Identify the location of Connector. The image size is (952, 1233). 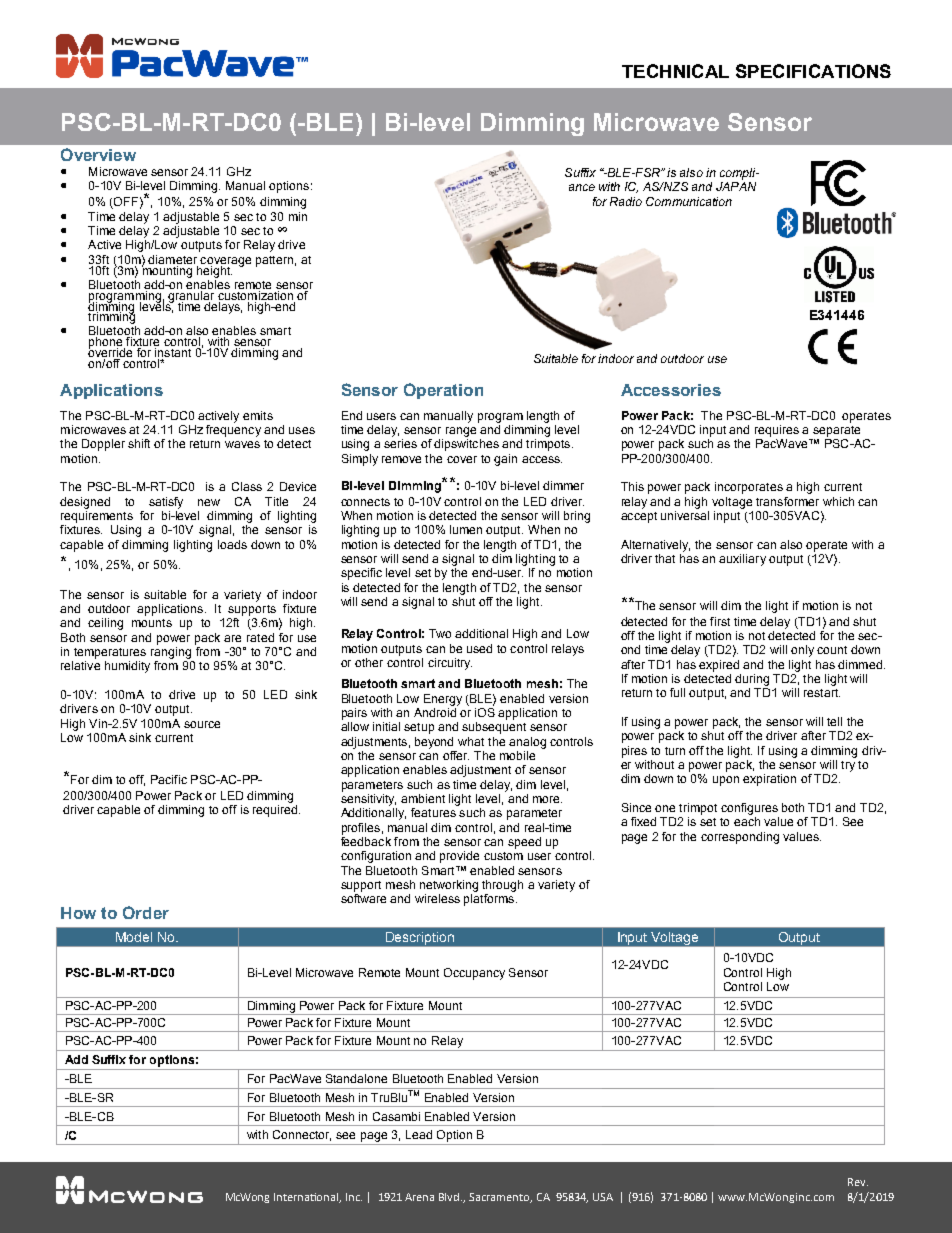
(302, 1135).
